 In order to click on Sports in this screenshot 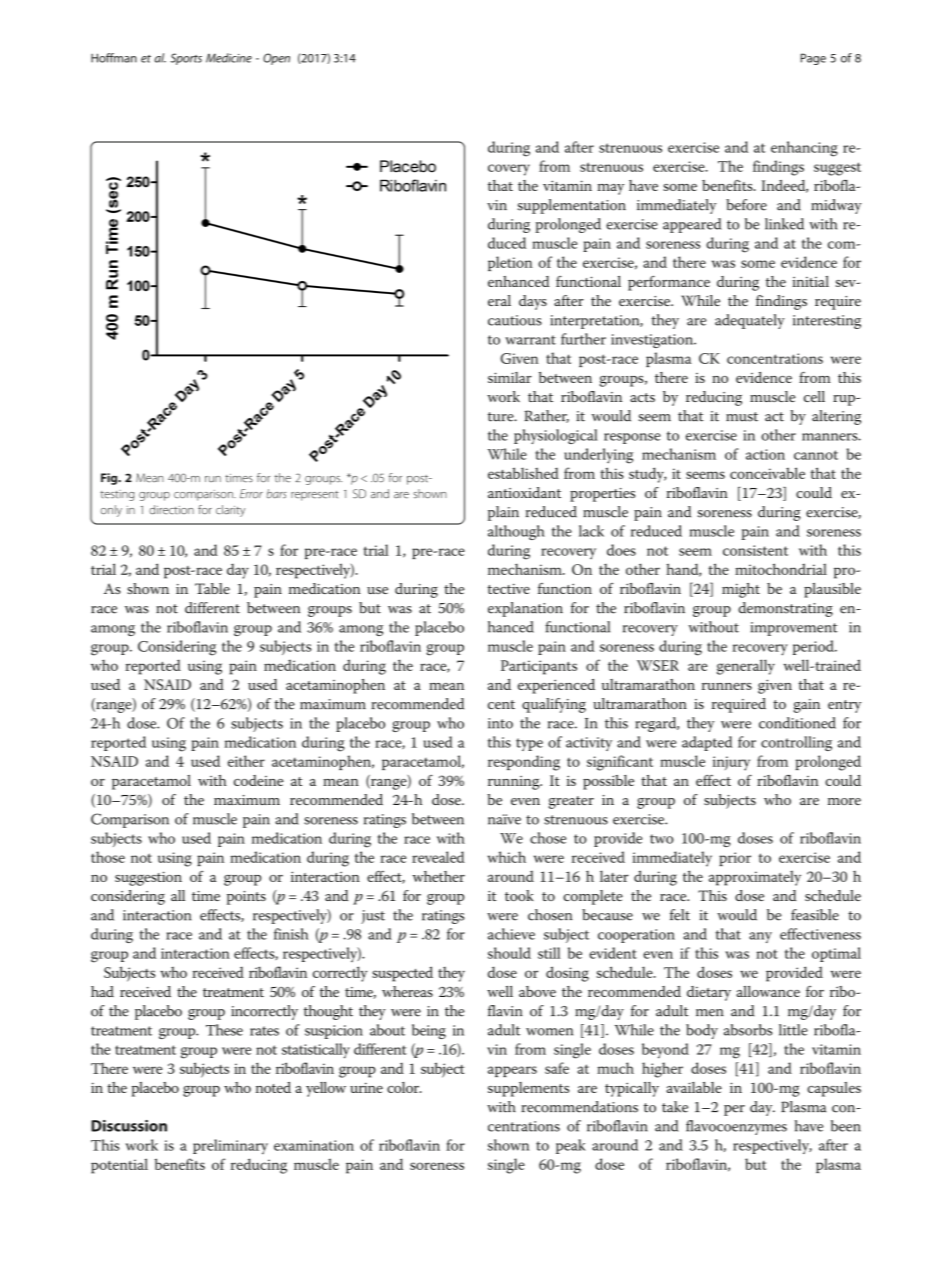, I will do `click(186, 59)`.
